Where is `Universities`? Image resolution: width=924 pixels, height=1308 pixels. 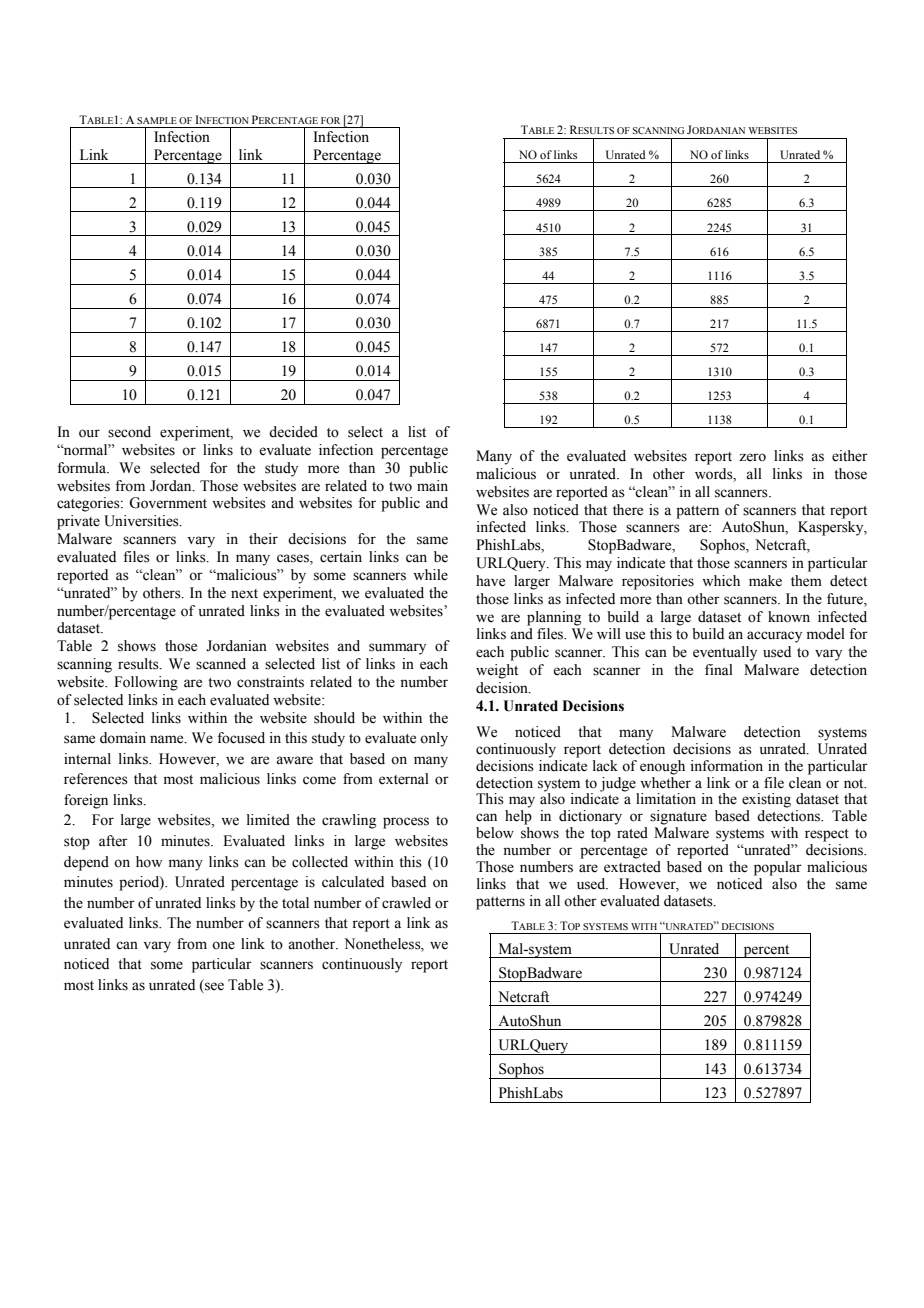 Universities is located at coordinates (142, 521).
